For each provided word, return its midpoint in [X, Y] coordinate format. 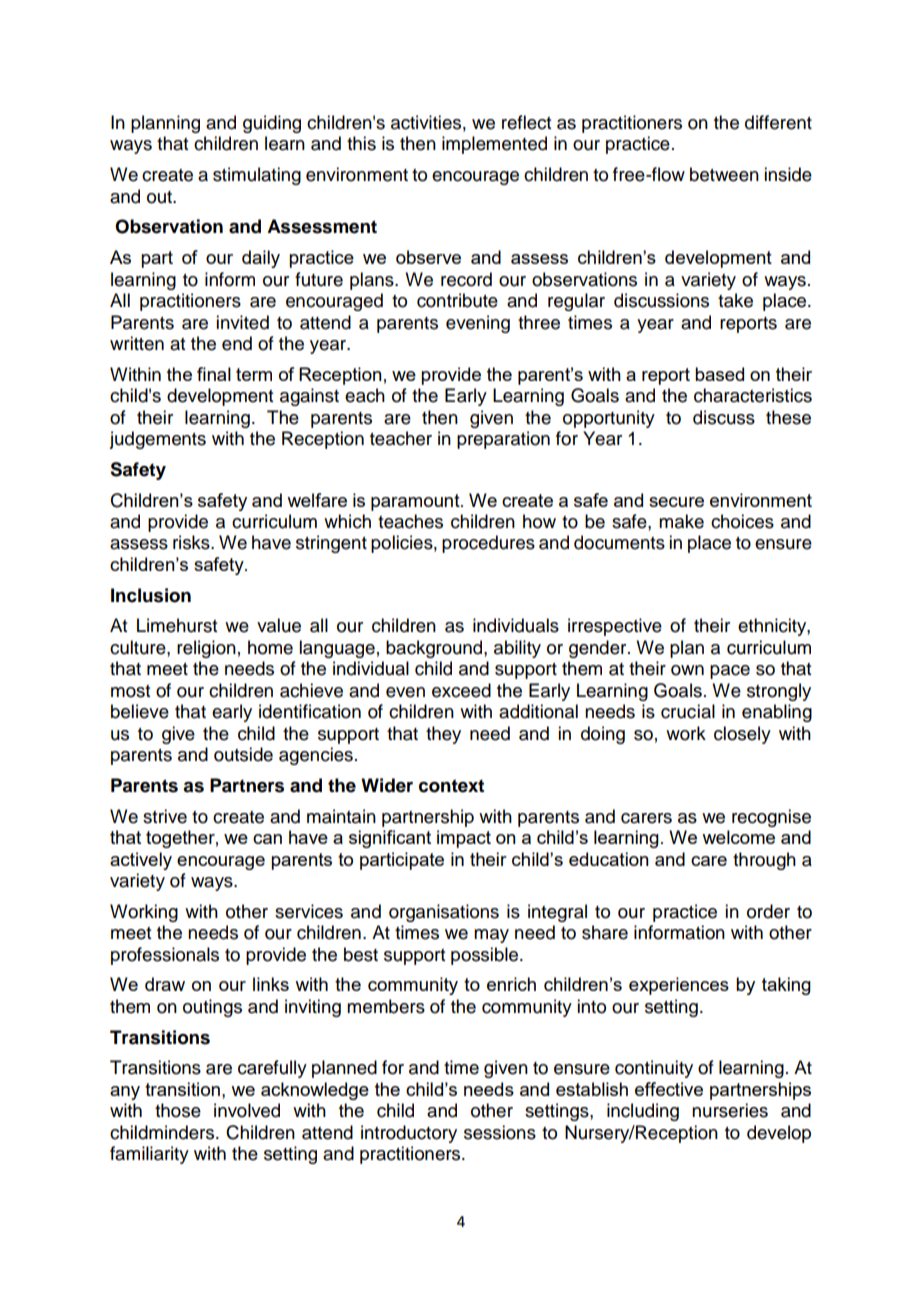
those [178, 1110]
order [768, 911]
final [214, 374]
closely [742, 735]
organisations [444, 913]
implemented [494, 145]
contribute [457, 300]
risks [192, 542]
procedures [488, 544]
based [719, 374]
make [681, 521]
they [443, 735]
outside [243, 754]
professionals [165, 956]
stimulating [257, 176]
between [724, 174]
